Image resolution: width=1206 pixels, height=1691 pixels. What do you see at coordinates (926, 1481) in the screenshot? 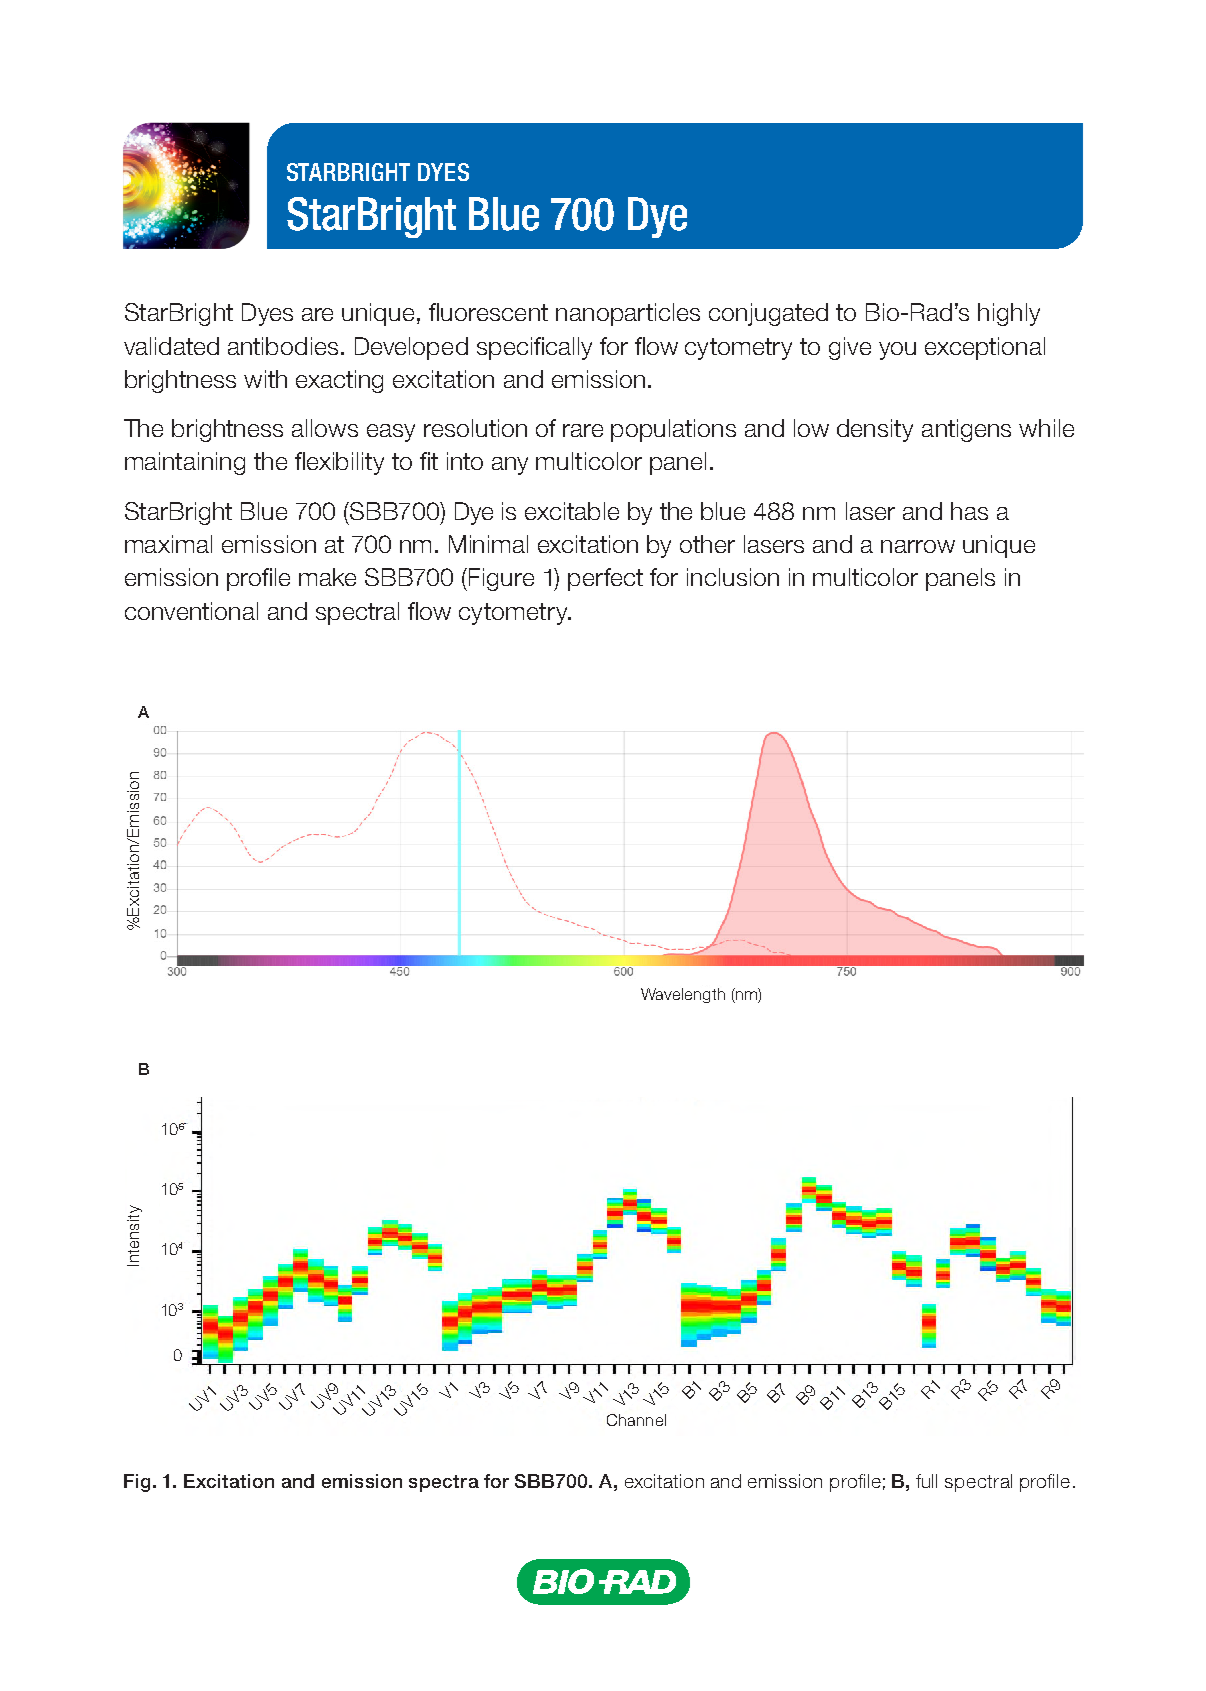
I see `full` at bounding box center [926, 1481].
